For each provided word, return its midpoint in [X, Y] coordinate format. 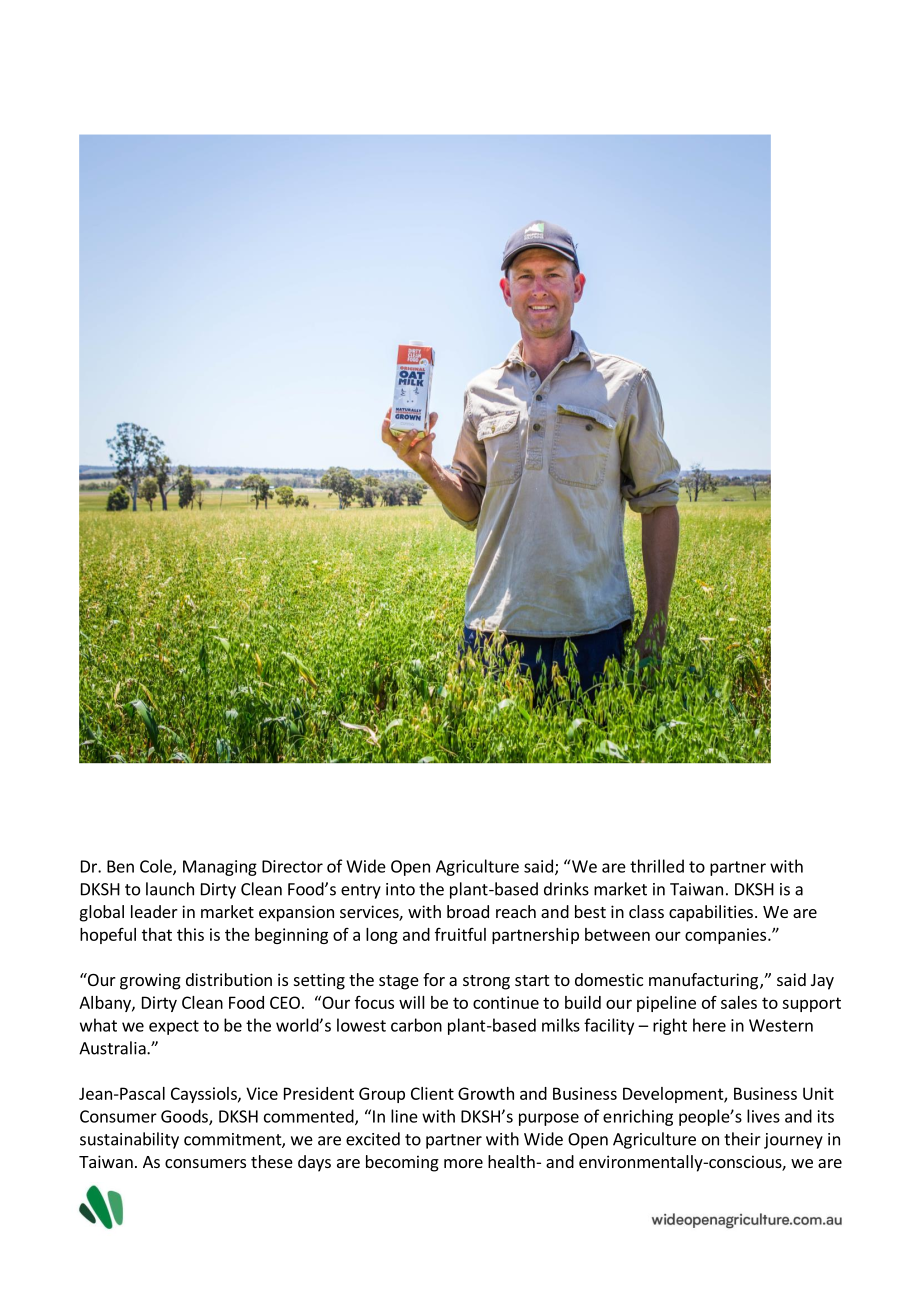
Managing [220, 868]
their [742, 1139]
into [400, 889]
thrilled [657, 866]
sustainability [129, 1140]
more [463, 1163]
